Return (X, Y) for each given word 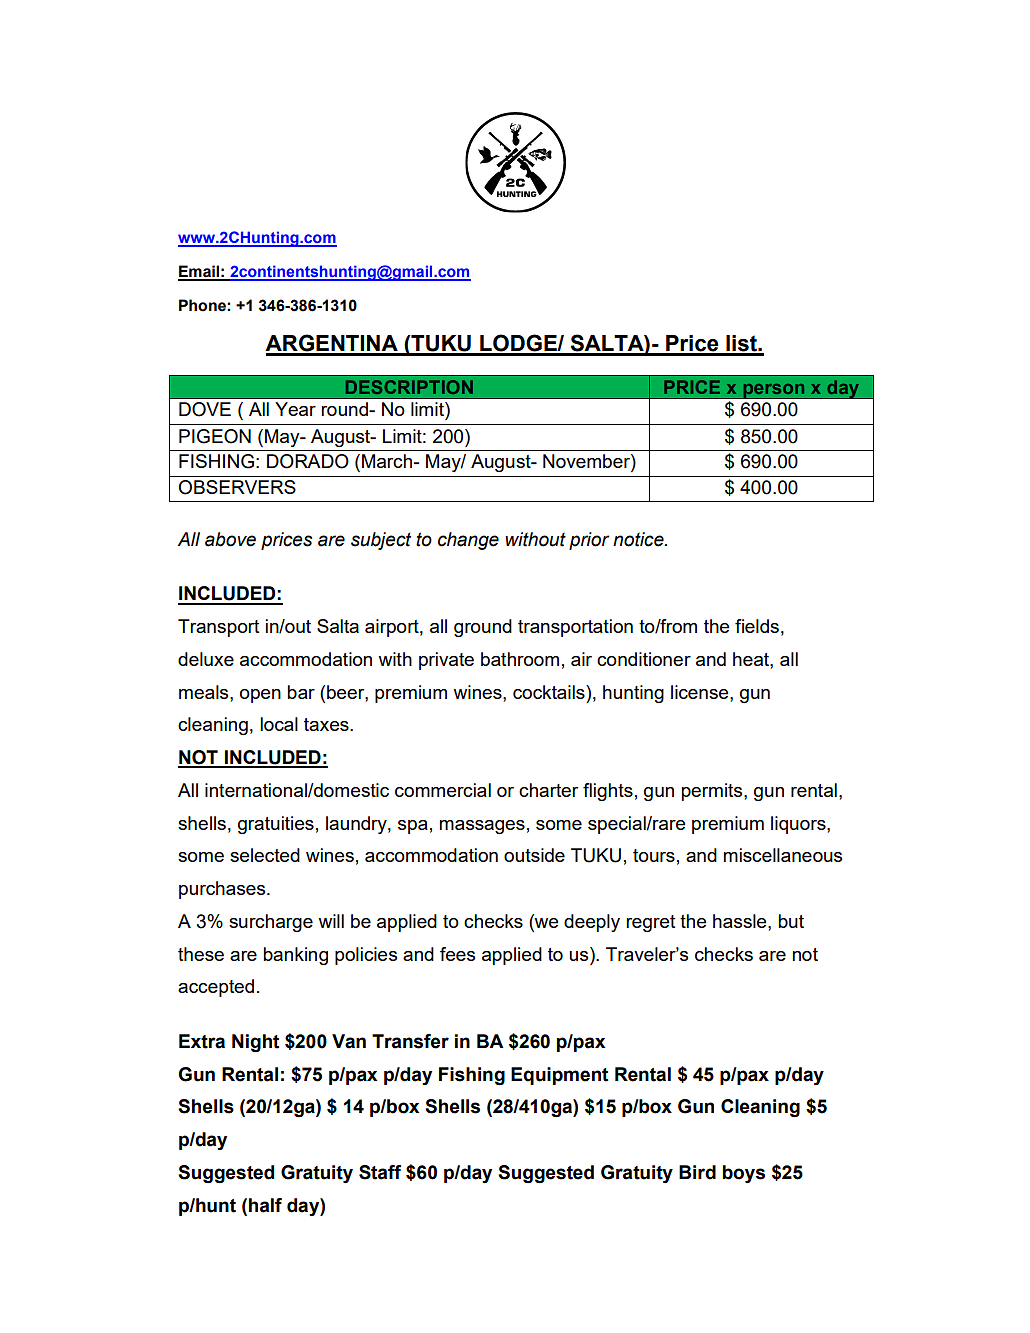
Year (295, 409)
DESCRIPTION (409, 387)
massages (482, 827)
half (265, 1205)
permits (713, 792)
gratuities (276, 825)
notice (639, 539)
